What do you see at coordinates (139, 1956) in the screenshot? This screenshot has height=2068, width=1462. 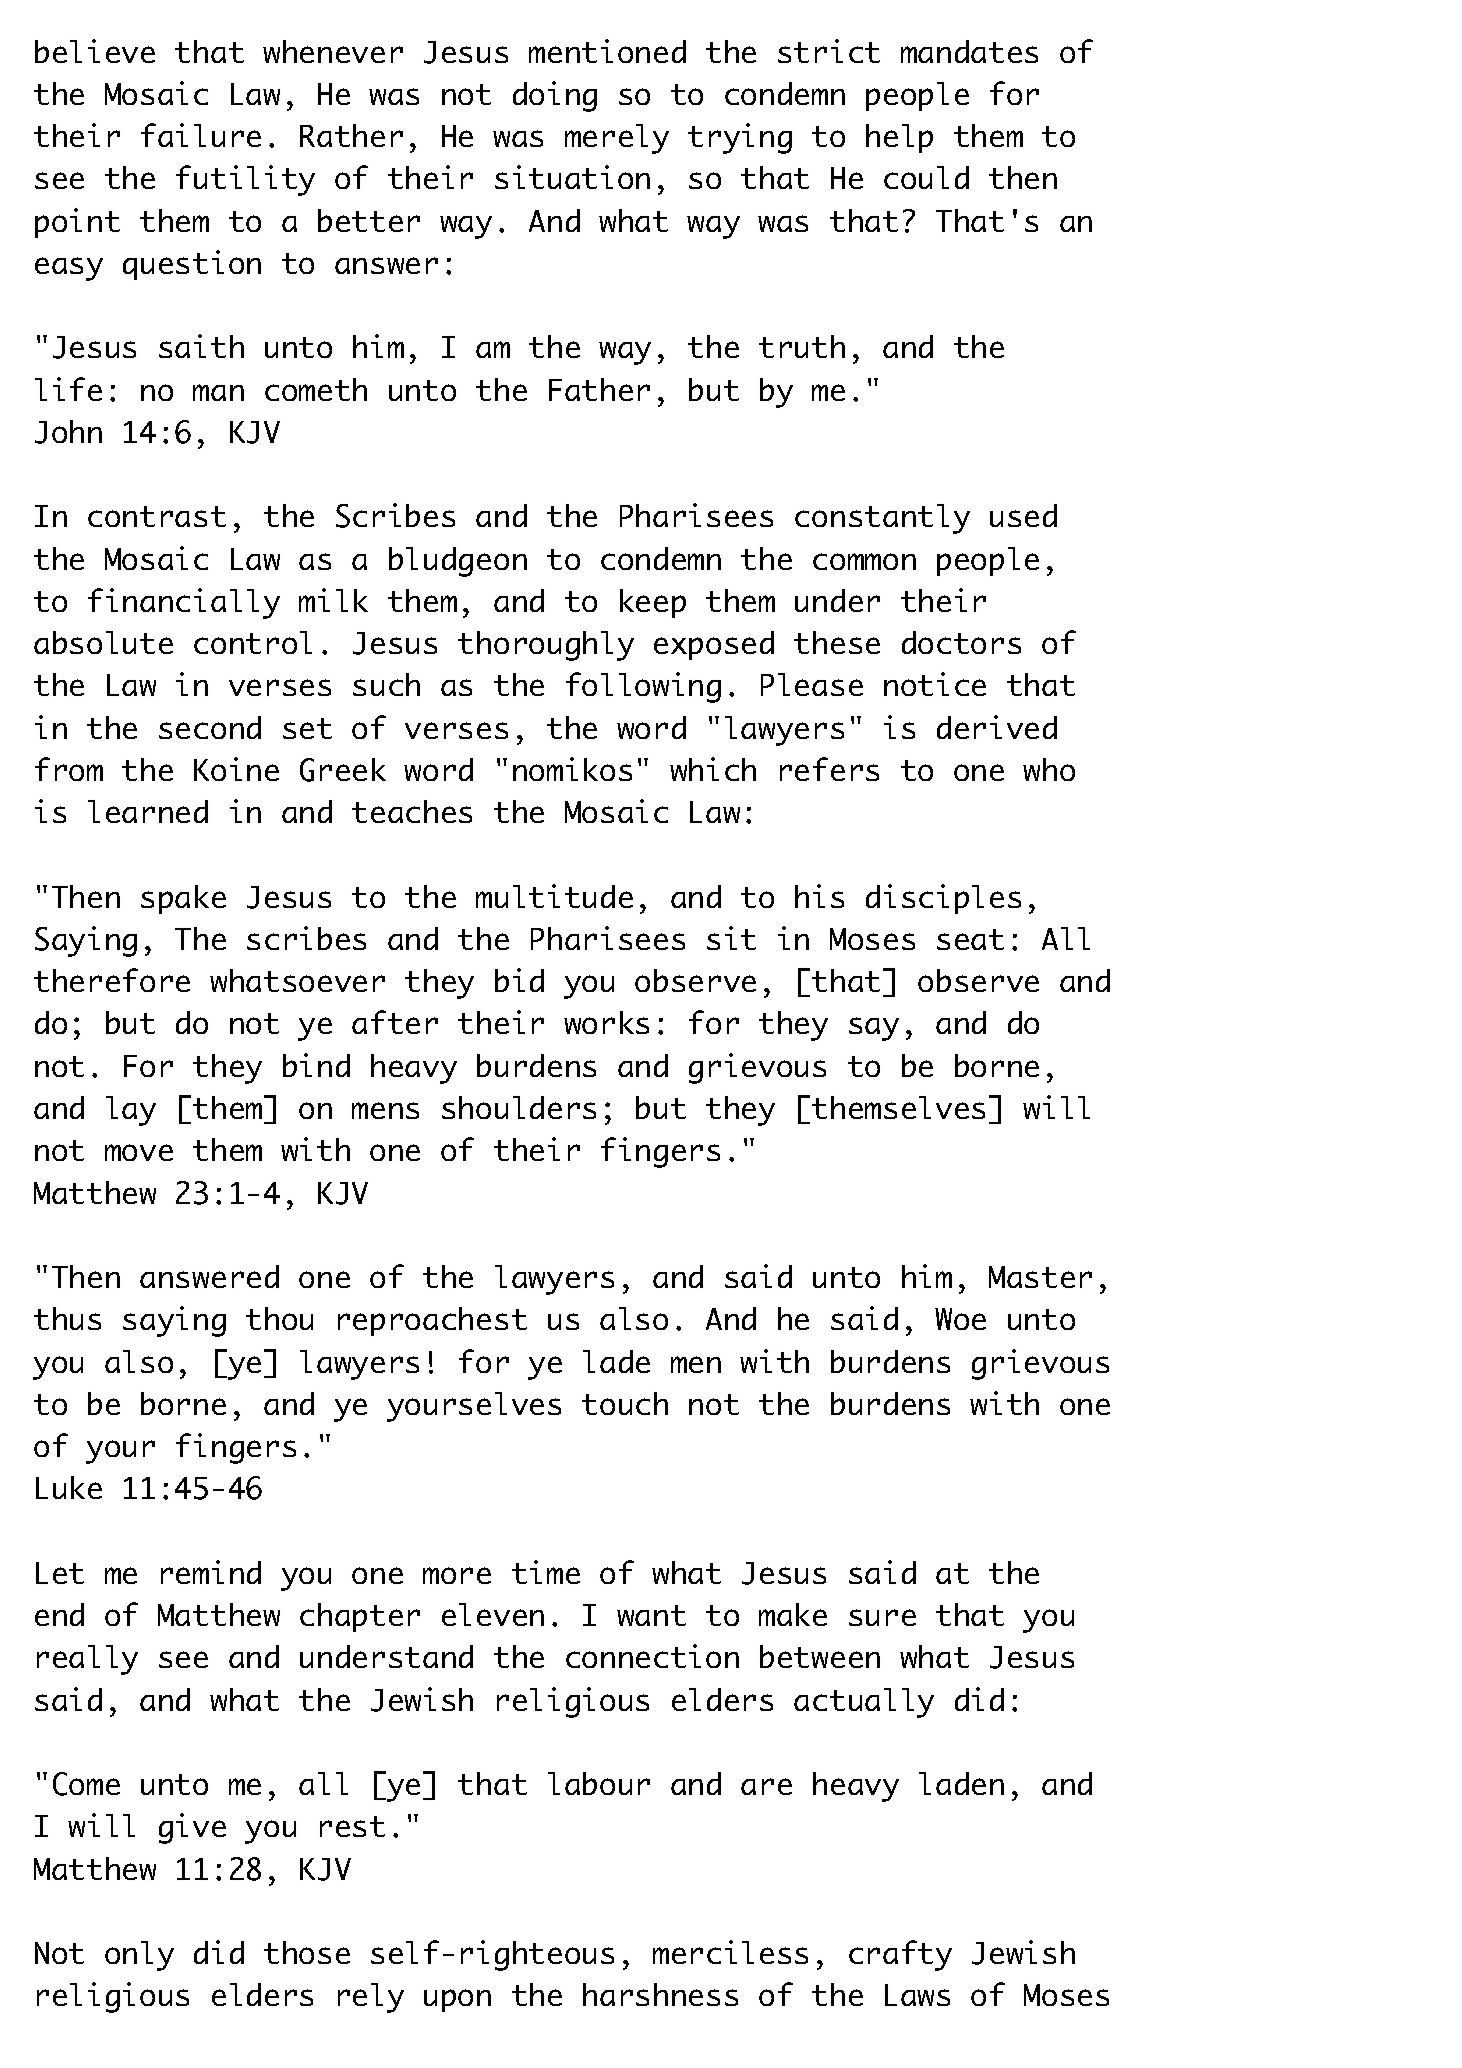 I see `only` at bounding box center [139, 1956].
